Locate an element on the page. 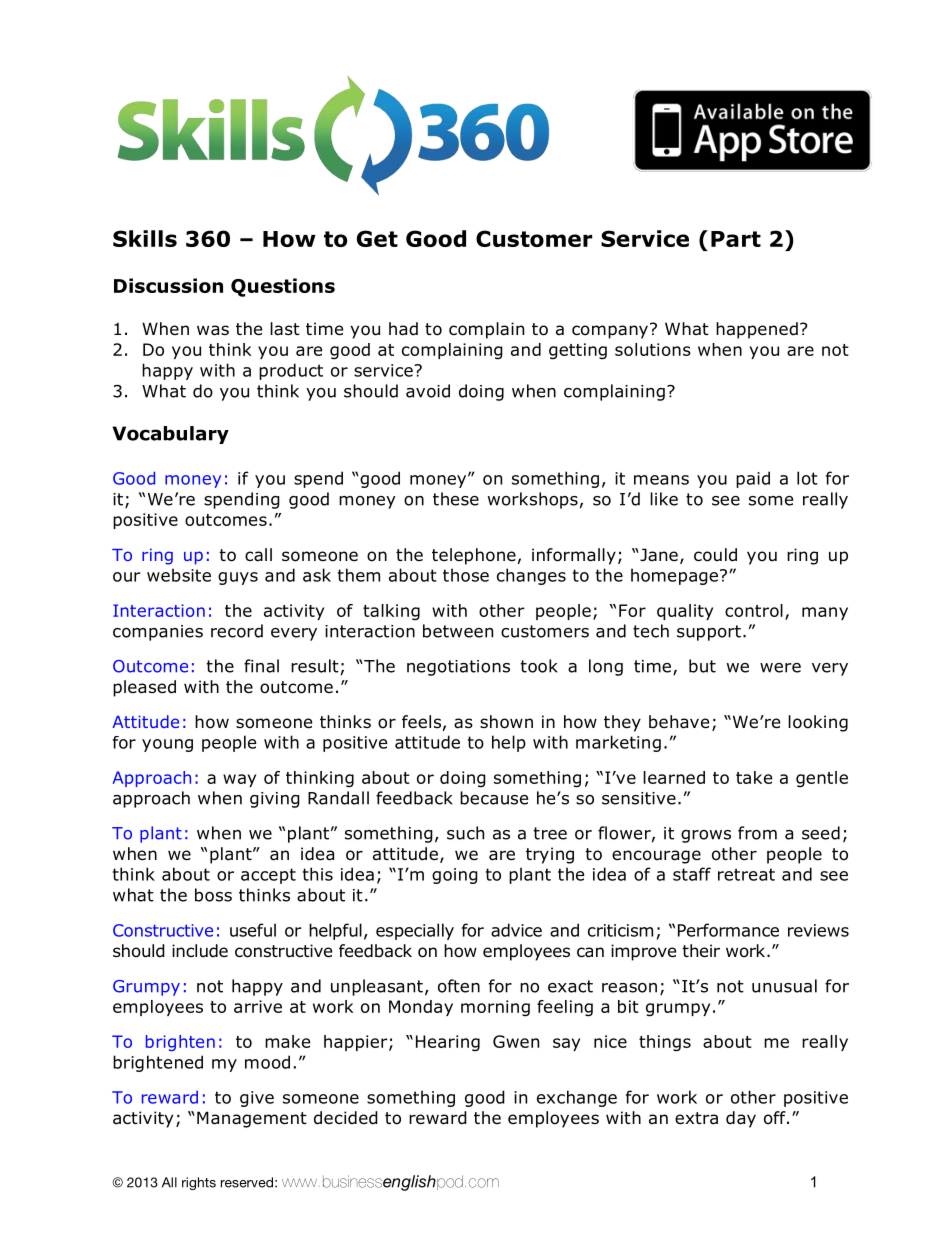 Image resolution: width=952 pixels, height=1233 pixels. had is located at coordinates (403, 329).
